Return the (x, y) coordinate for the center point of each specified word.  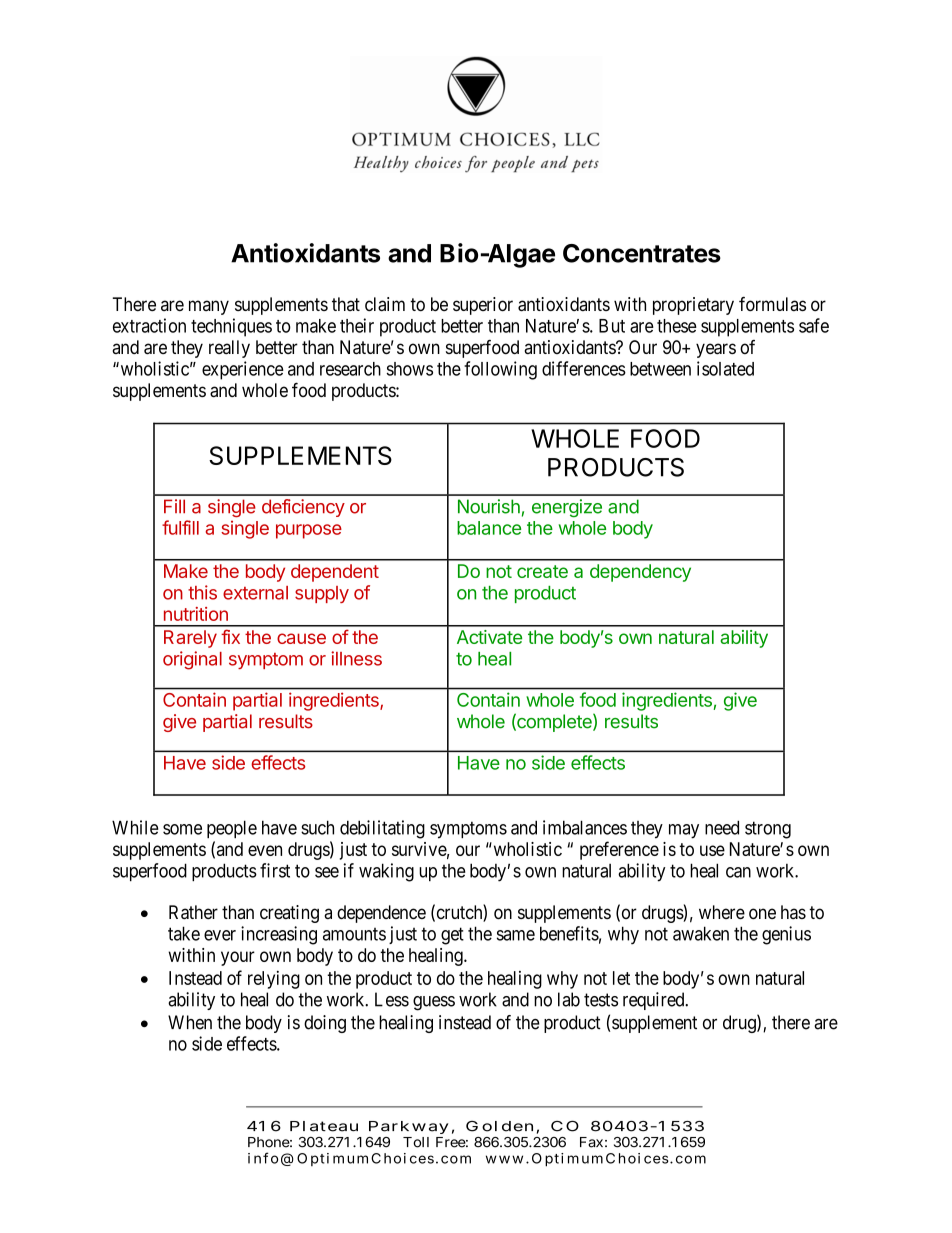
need (722, 827)
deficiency (303, 508)
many (209, 307)
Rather (193, 912)
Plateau (324, 1126)
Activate (489, 637)
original (192, 660)
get (452, 936)
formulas (772, 304)
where (722, 912)
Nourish (489, 506)
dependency (640, 573)
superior (483, 306)
